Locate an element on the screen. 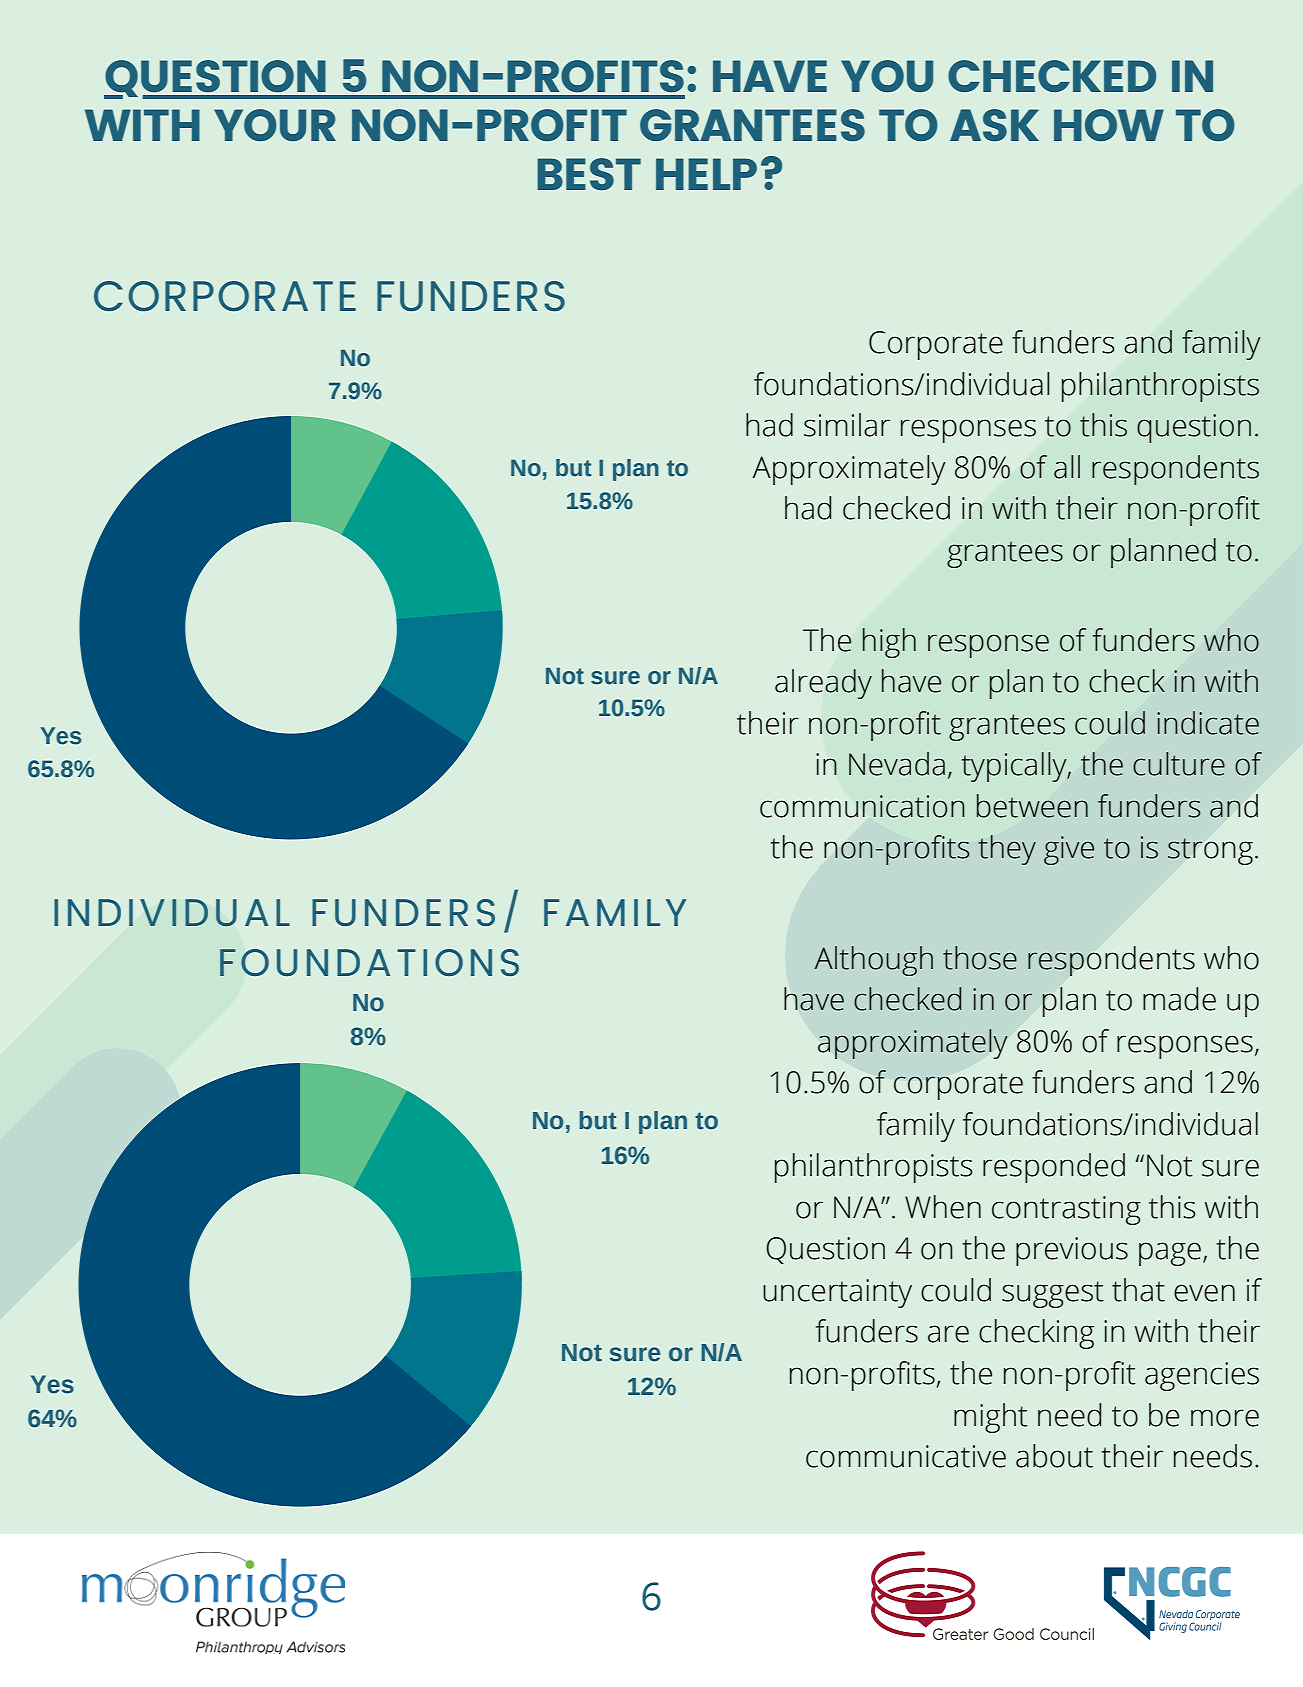 Image resolution: width=1303 pixels, height=1687 pixels. responded is located at coordinates (1054, 1168).
